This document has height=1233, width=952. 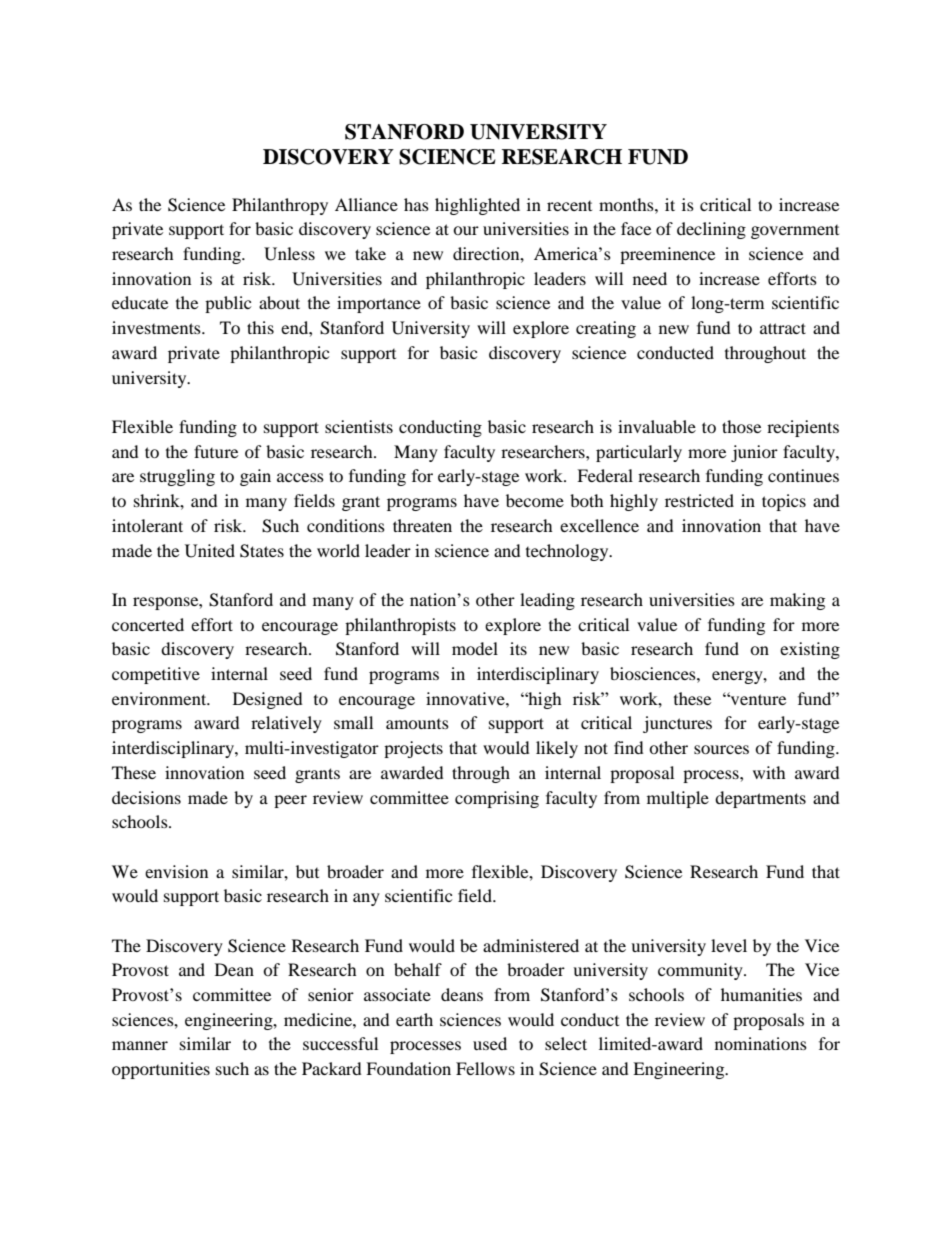 What do you see at coordinates (721, 749) in the document?
I see `sources` at bounding box center [721, 749].
